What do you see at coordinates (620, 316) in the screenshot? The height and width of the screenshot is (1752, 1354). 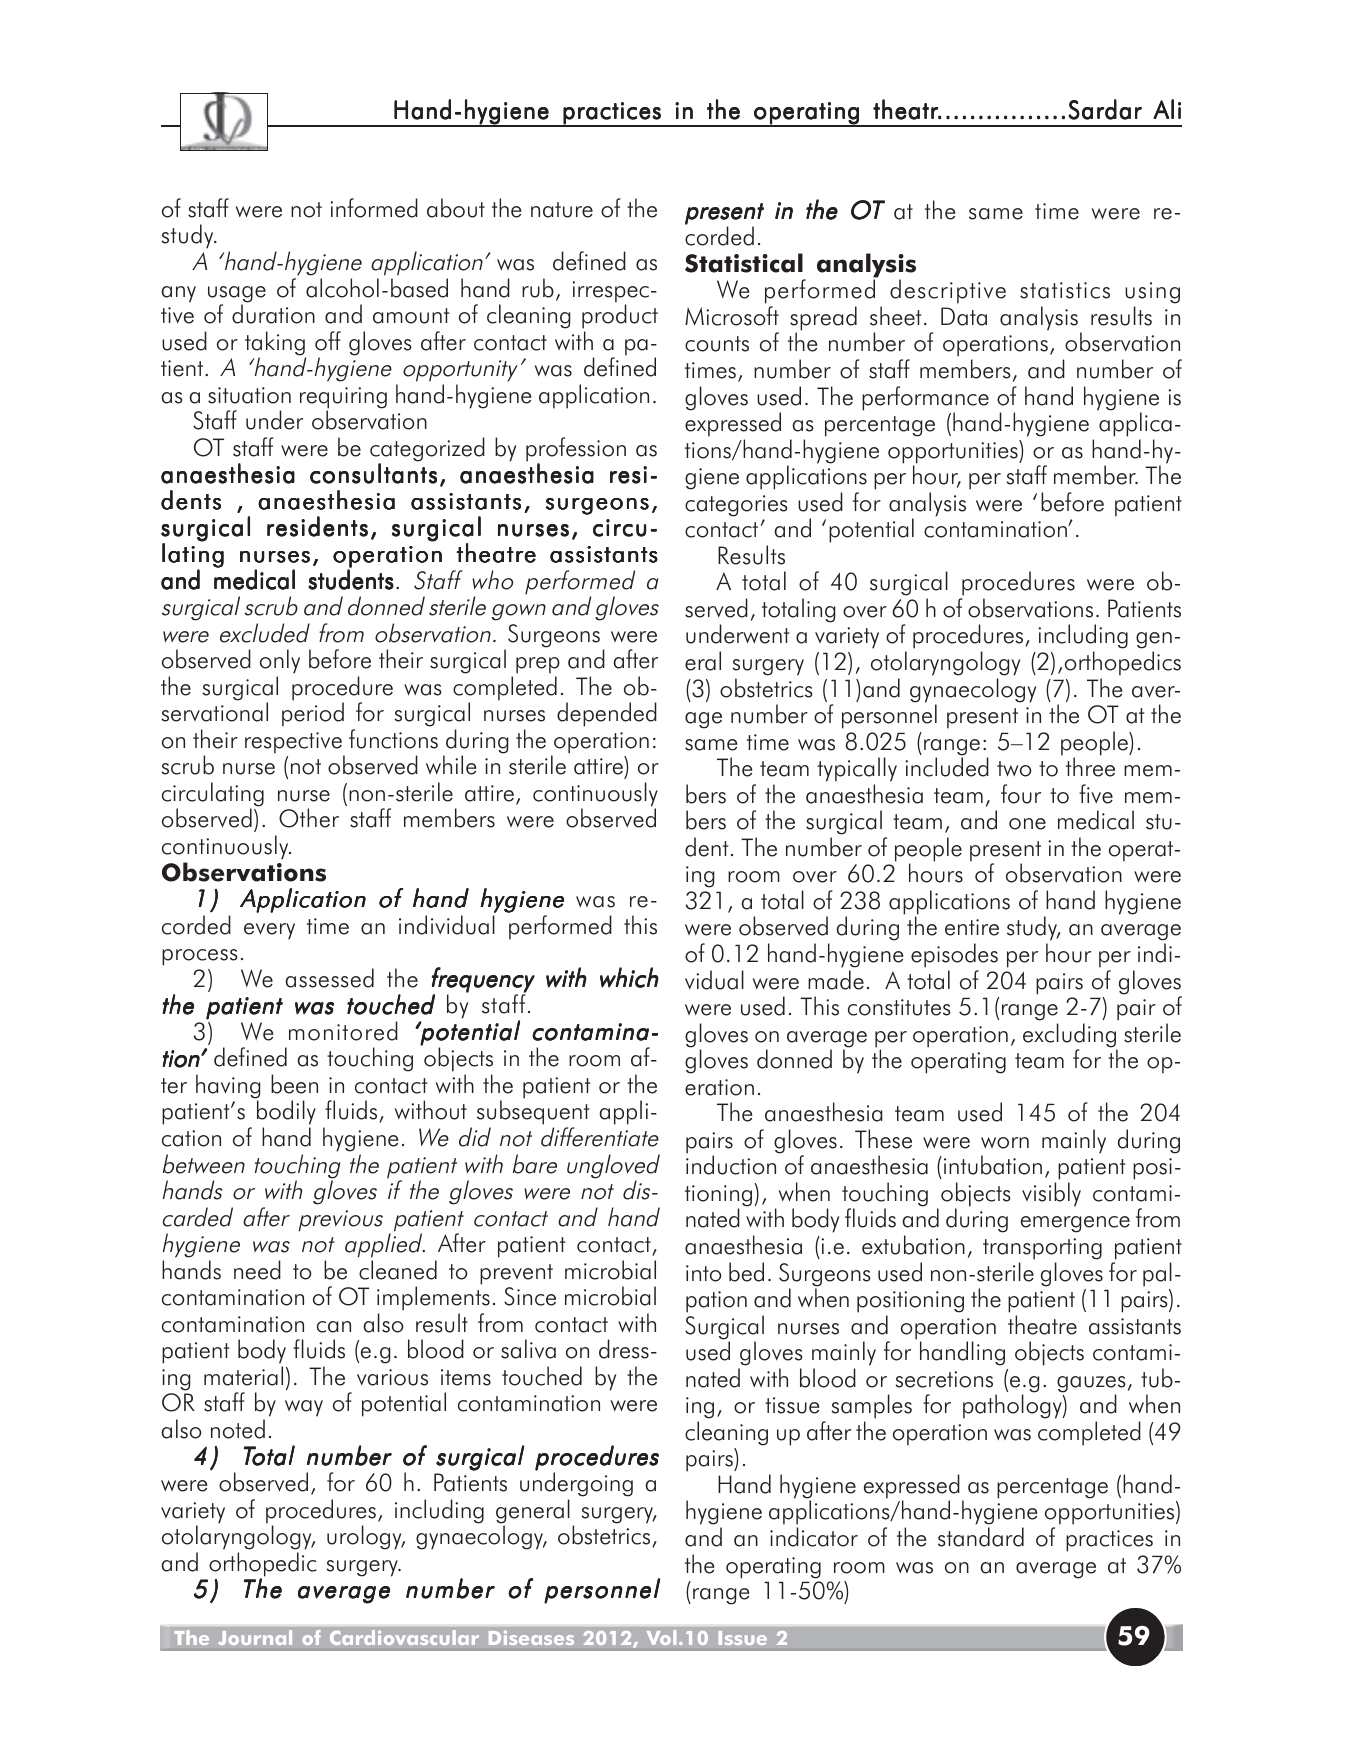 I see `product` at bounding box center [620, 316].
